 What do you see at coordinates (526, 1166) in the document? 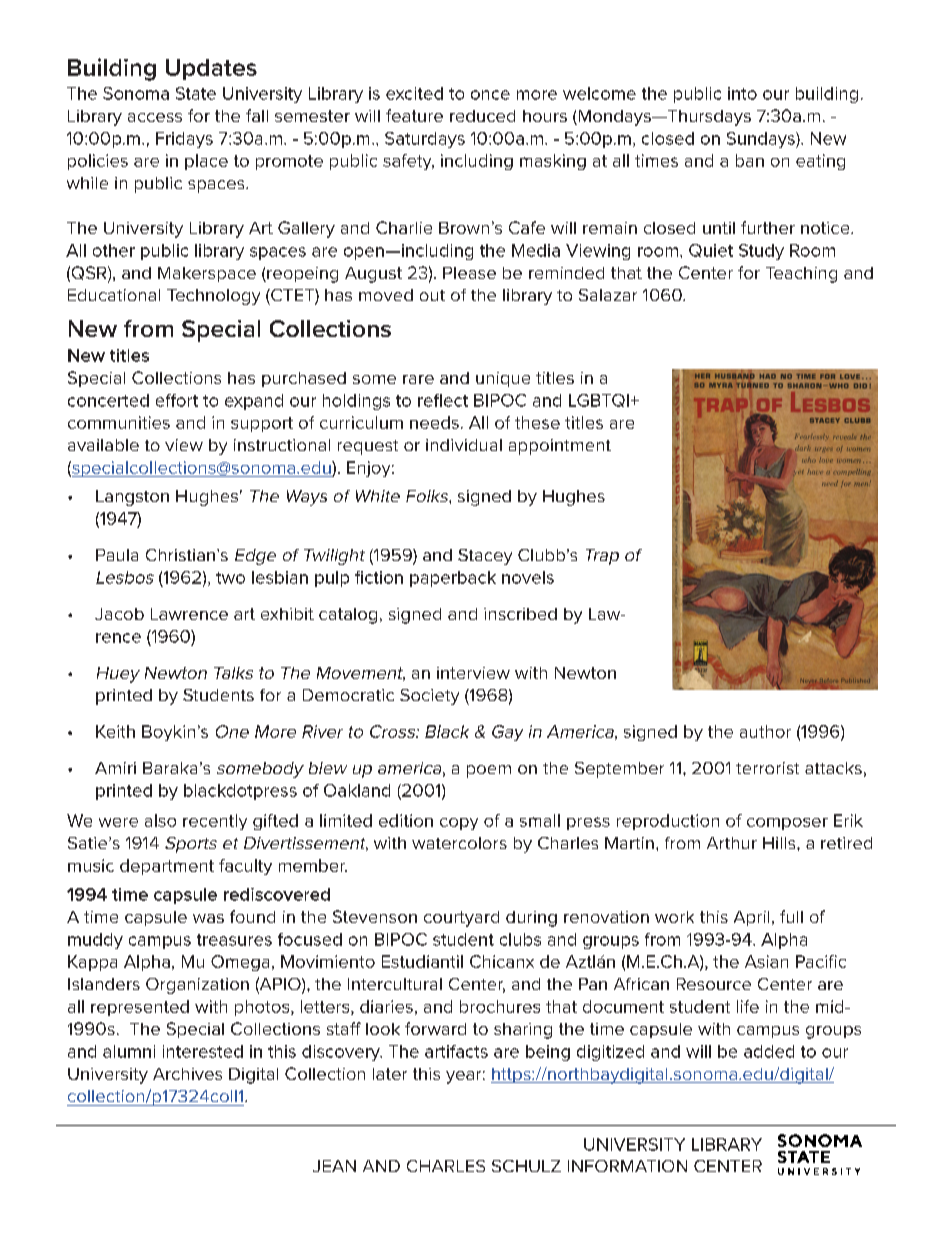
I see `SCHULZ` at bounding box center [526, 1166].
